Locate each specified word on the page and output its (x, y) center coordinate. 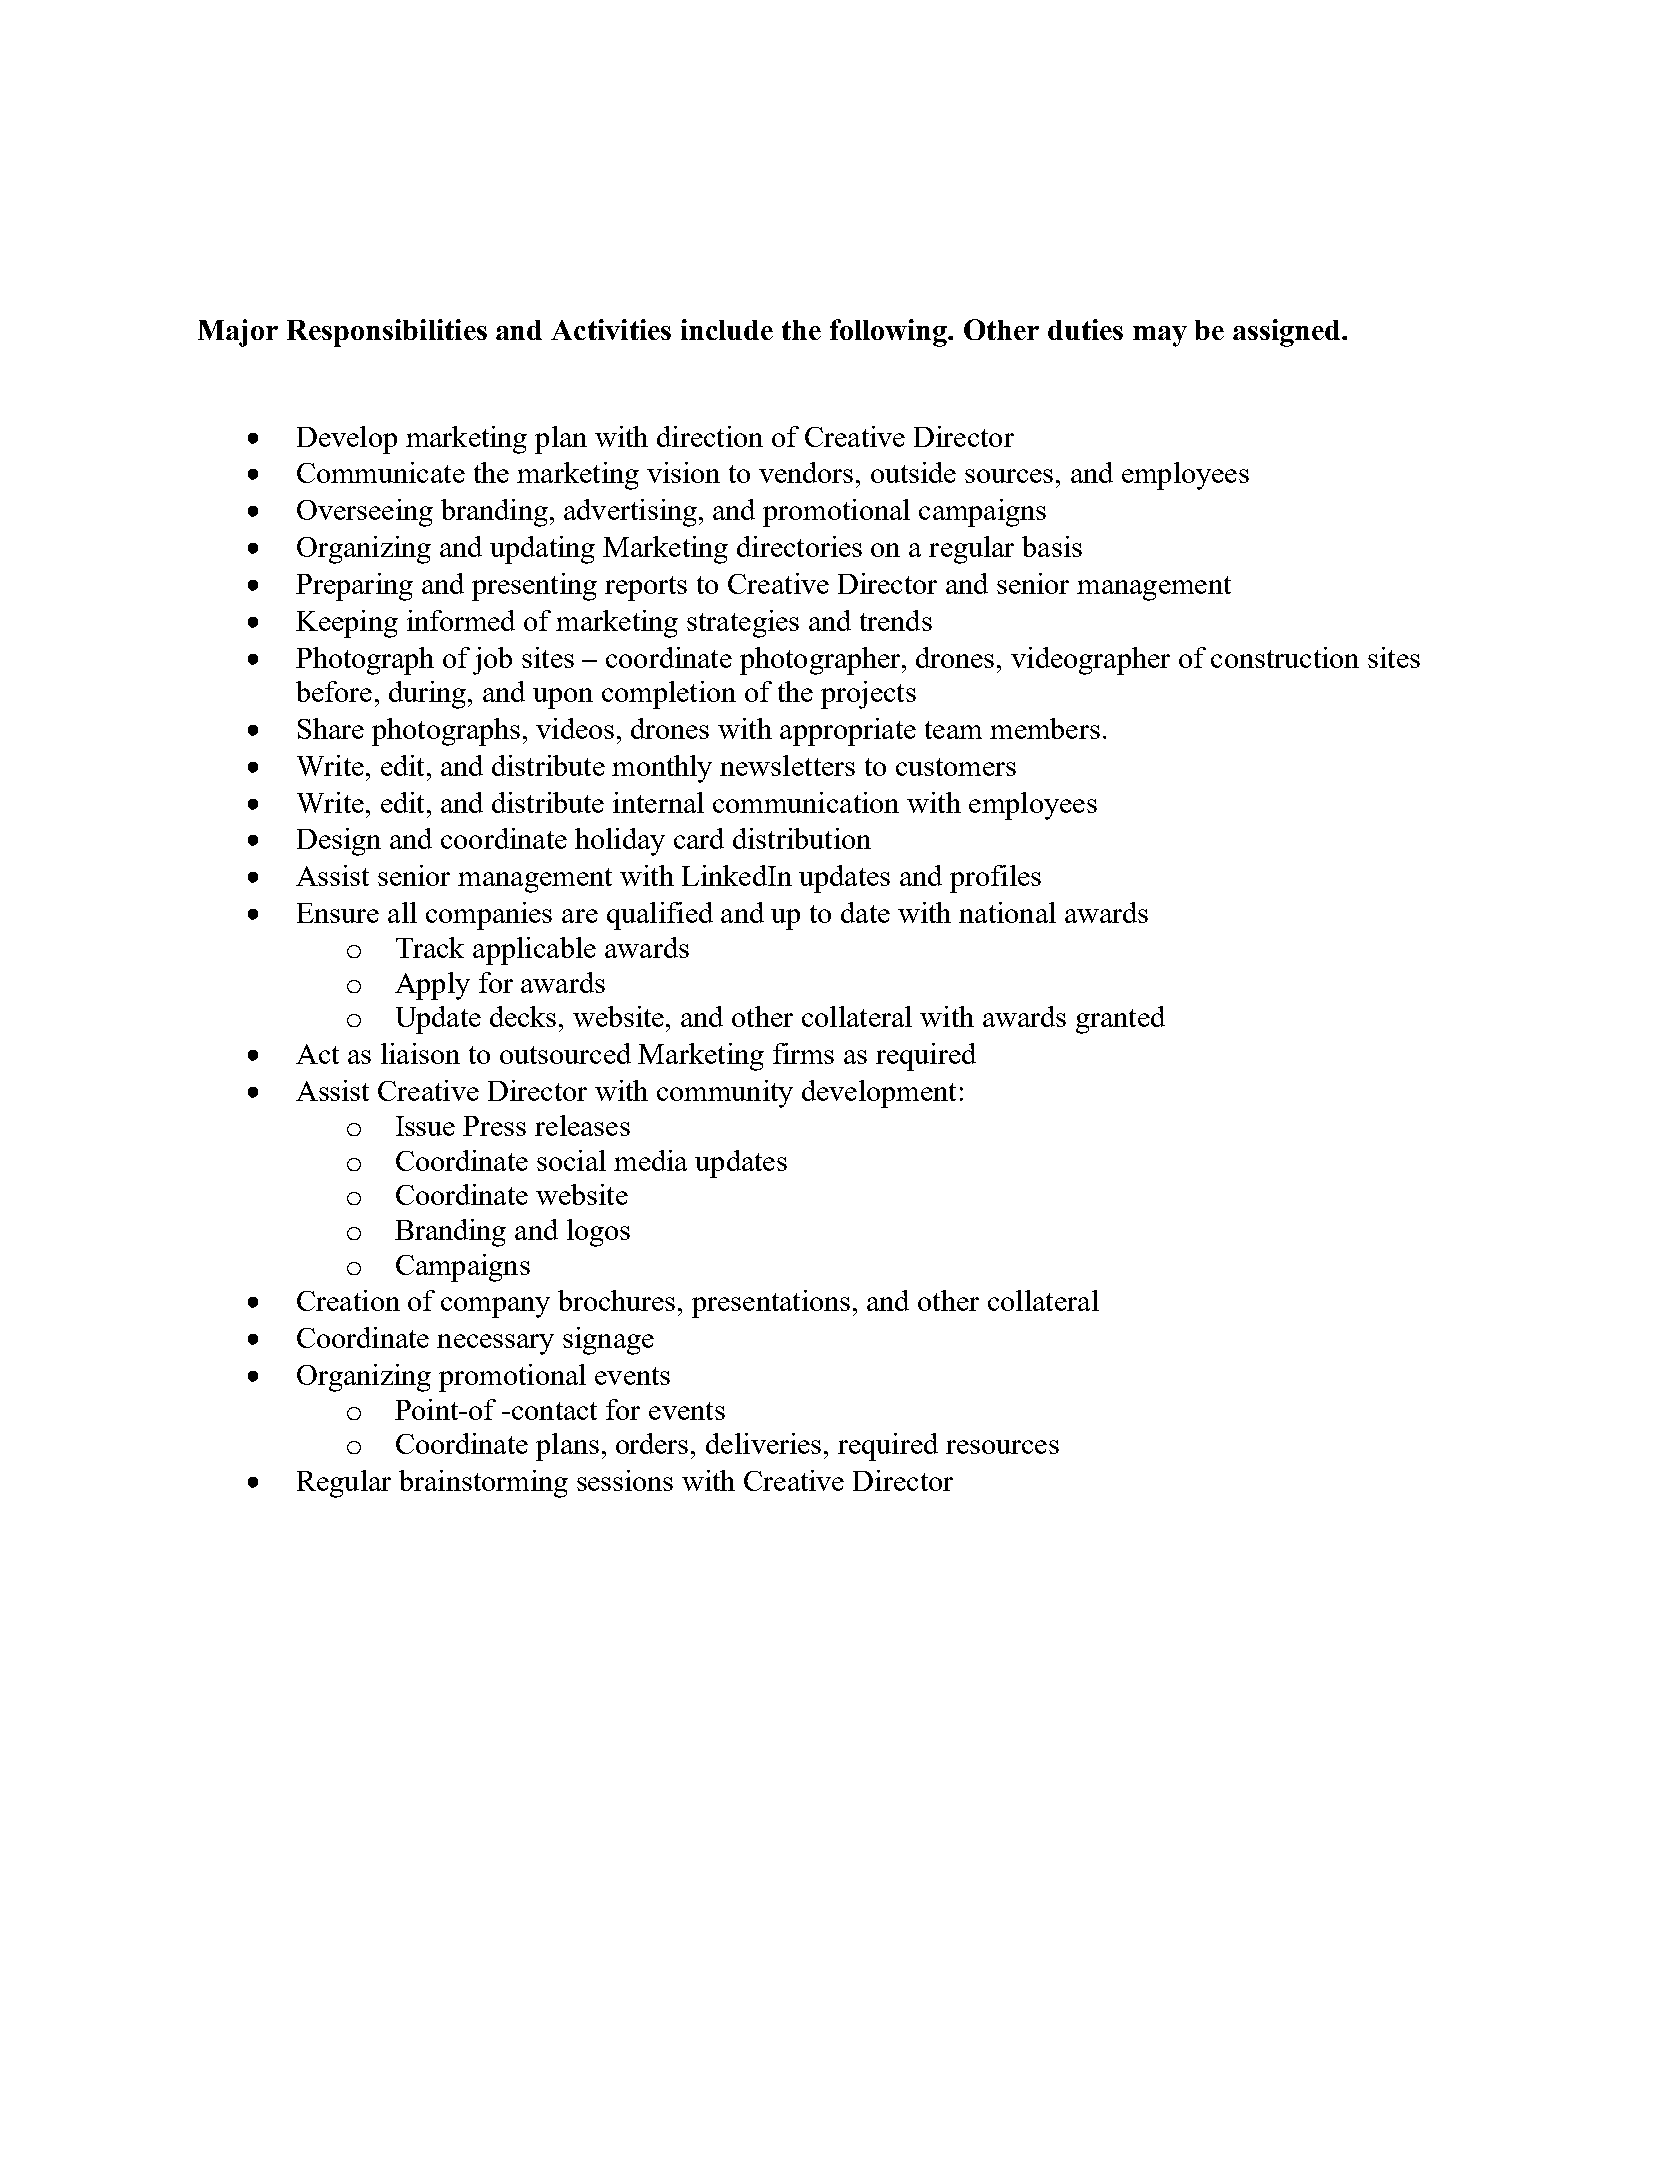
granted (1120, 1020)
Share (331, 728)
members (1045, 728)
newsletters (787, 765)
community (725, 1094)
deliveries (763, 1443)
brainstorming (483, 1484)
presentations (771, 1304)
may (1160, 336)
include (727, 329)
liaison (420, 1053)
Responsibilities (387, 333)
